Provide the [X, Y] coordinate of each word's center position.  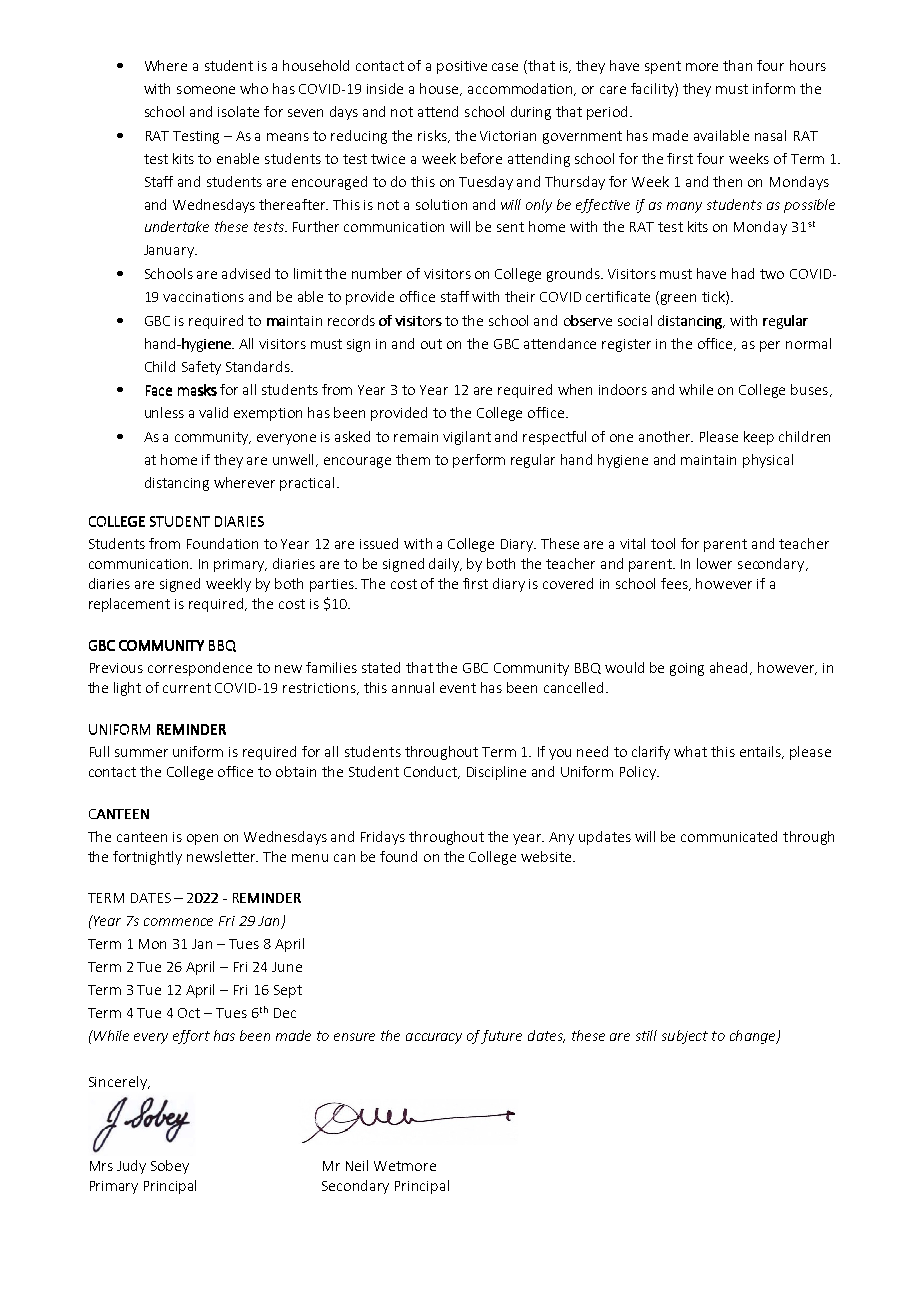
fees [675, 584]
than [737, 65]
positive [462, 67]
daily [445, 565]
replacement [129, 605]
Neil [357, 1165]
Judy [131, 1167]
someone [206, 90]
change [754, 1037]
